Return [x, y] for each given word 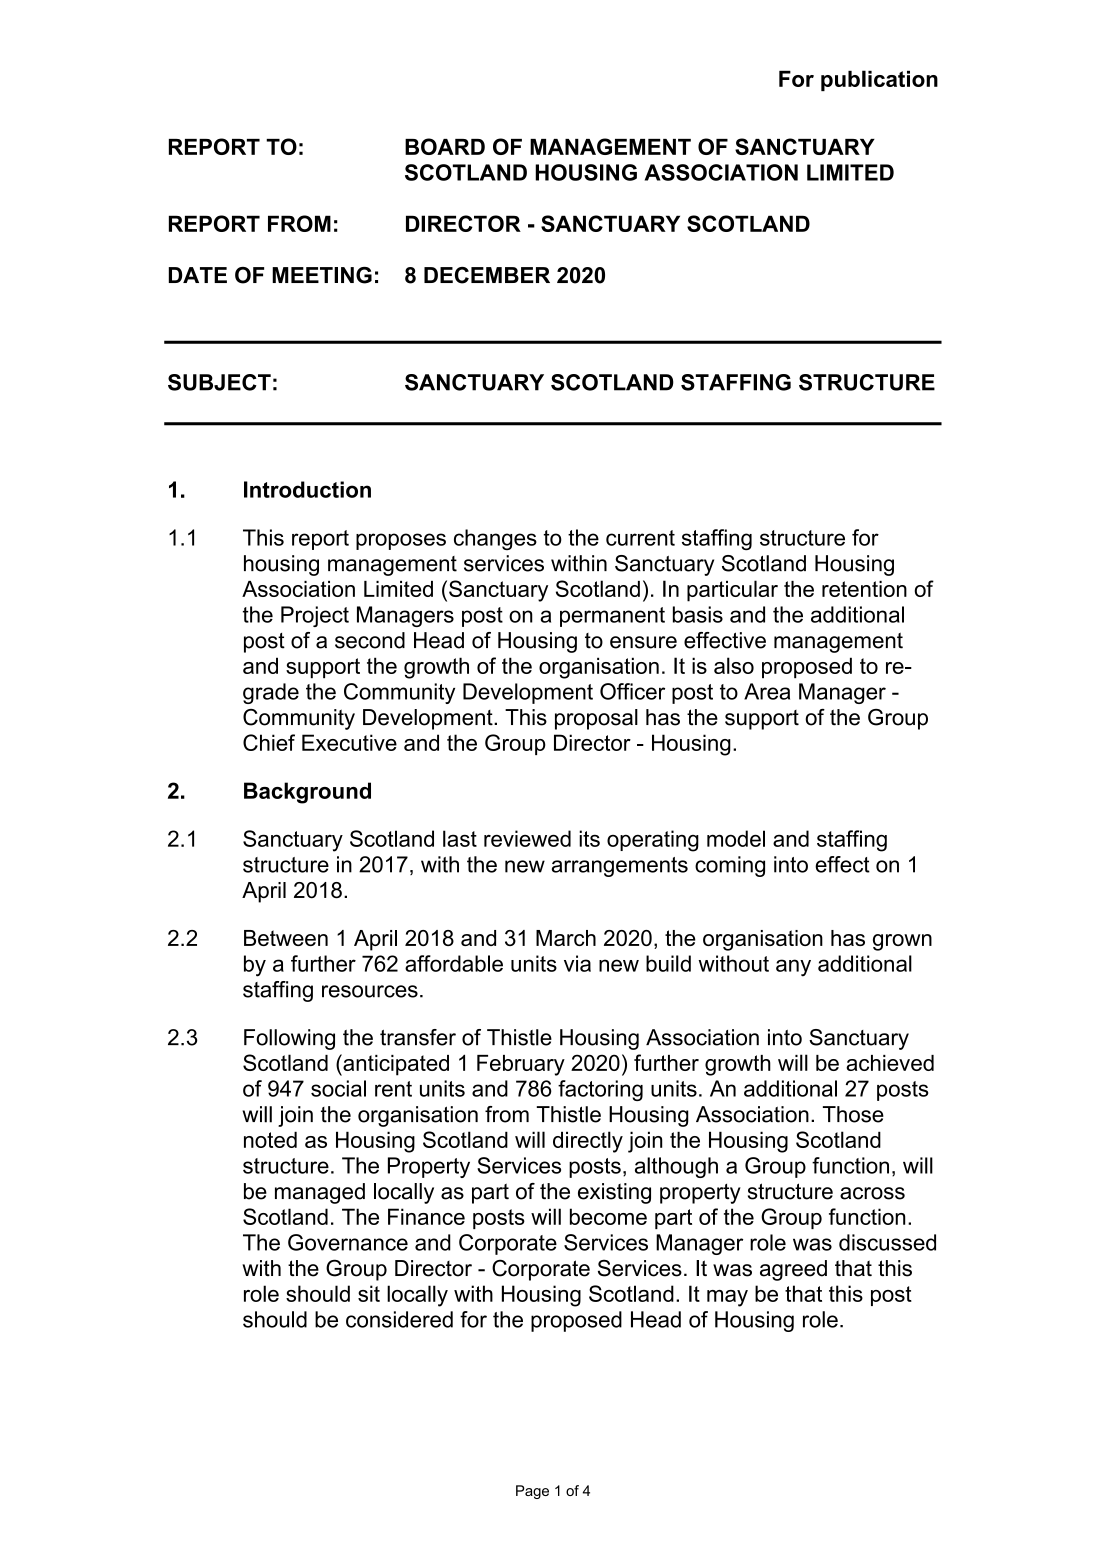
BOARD [445, 146]
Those [853, 1114]
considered [399, 1319]
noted [270, 1139]
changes [495, 539]
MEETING [322, 275]
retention [864, 589]
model [736, 838]
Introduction [307, 489]
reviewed [527, 838]
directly [588, 1142]
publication [879, 80]
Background [307, 793]
